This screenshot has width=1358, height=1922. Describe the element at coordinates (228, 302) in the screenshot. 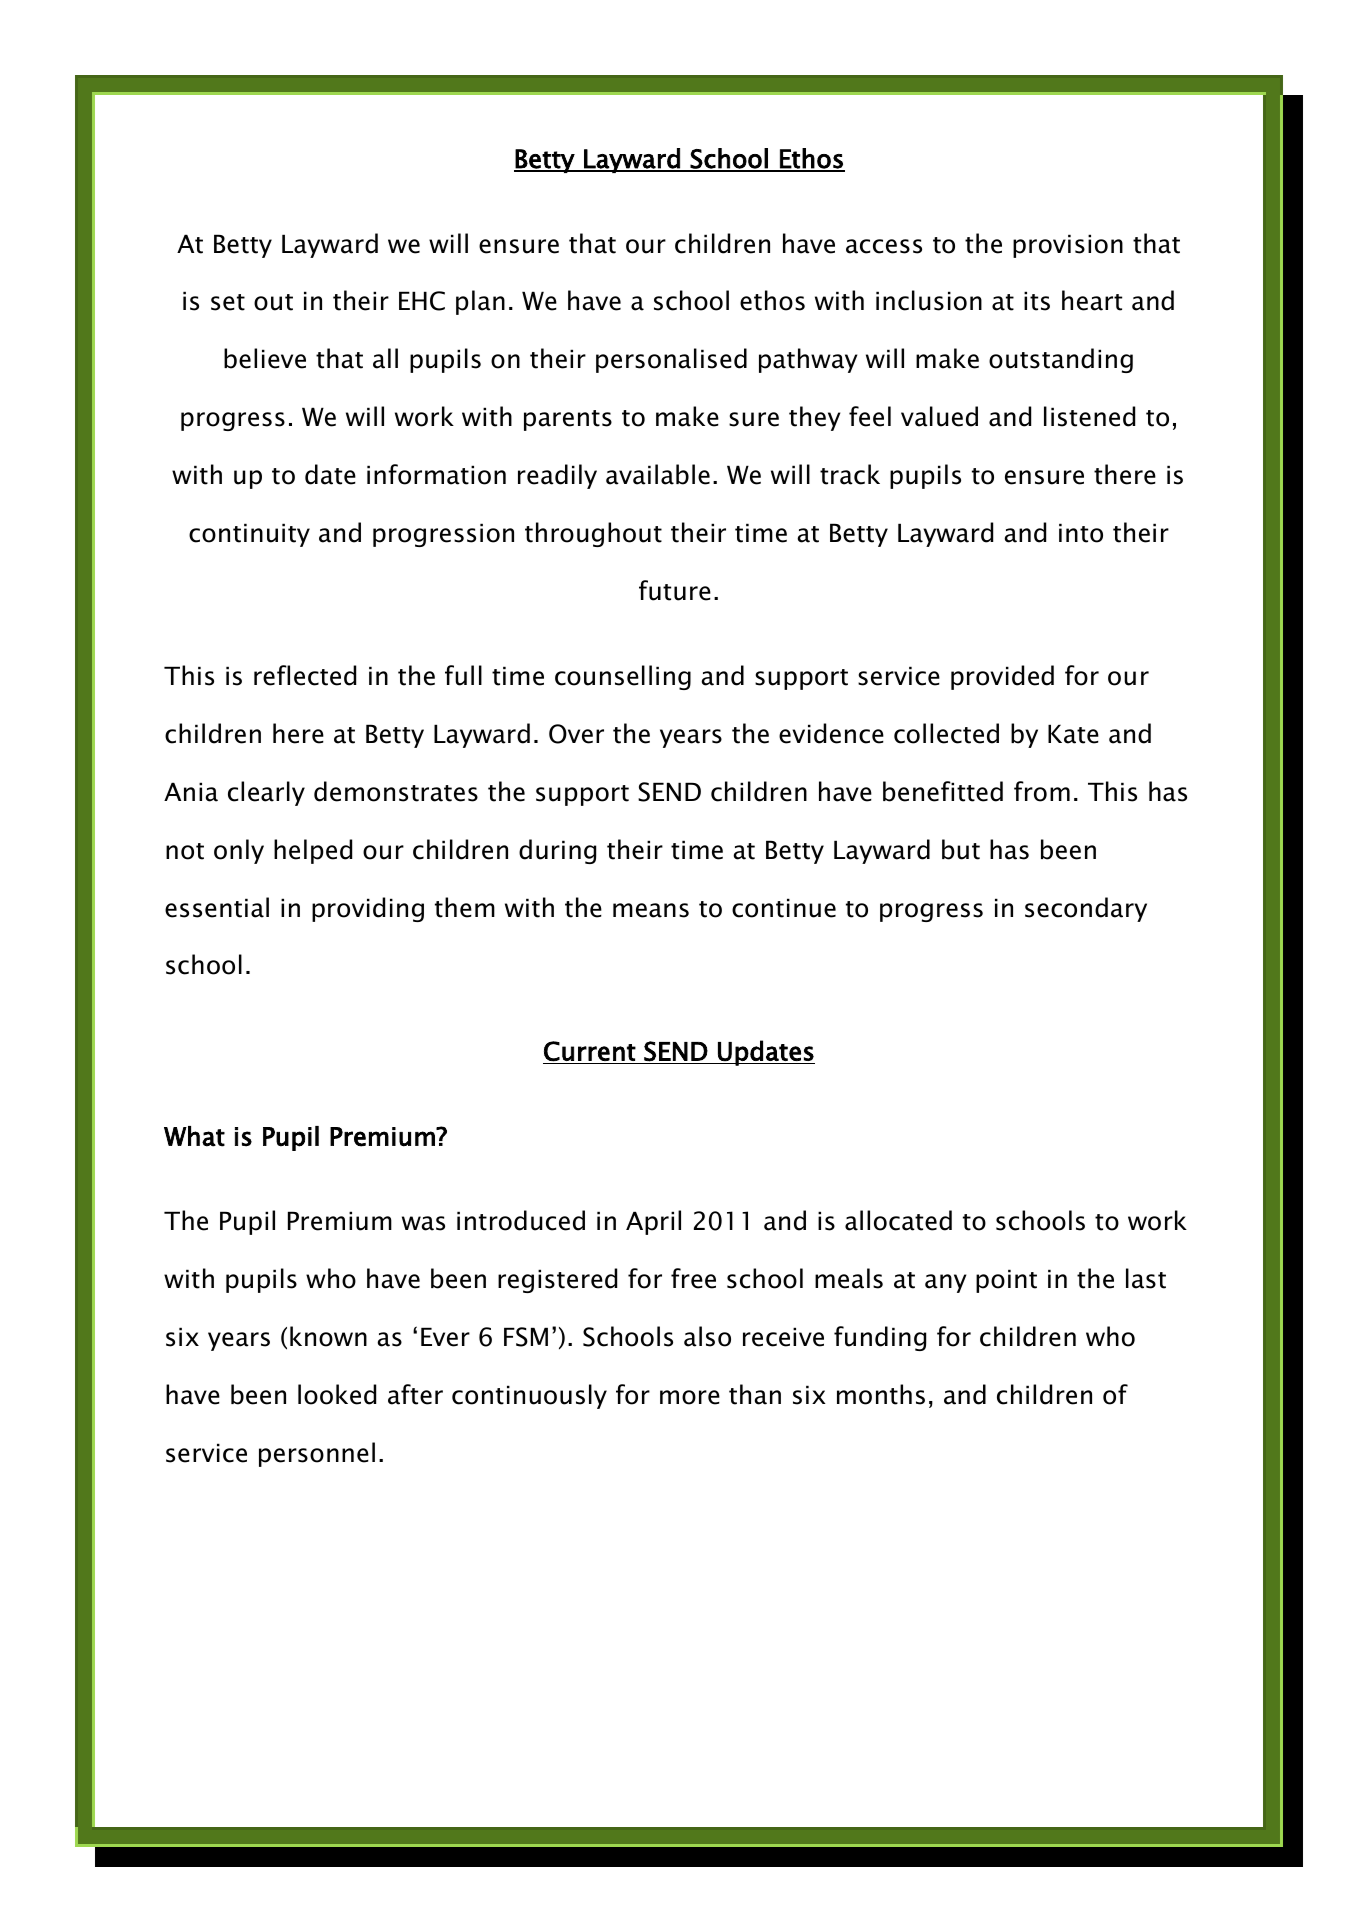

I see `set` at that location.
